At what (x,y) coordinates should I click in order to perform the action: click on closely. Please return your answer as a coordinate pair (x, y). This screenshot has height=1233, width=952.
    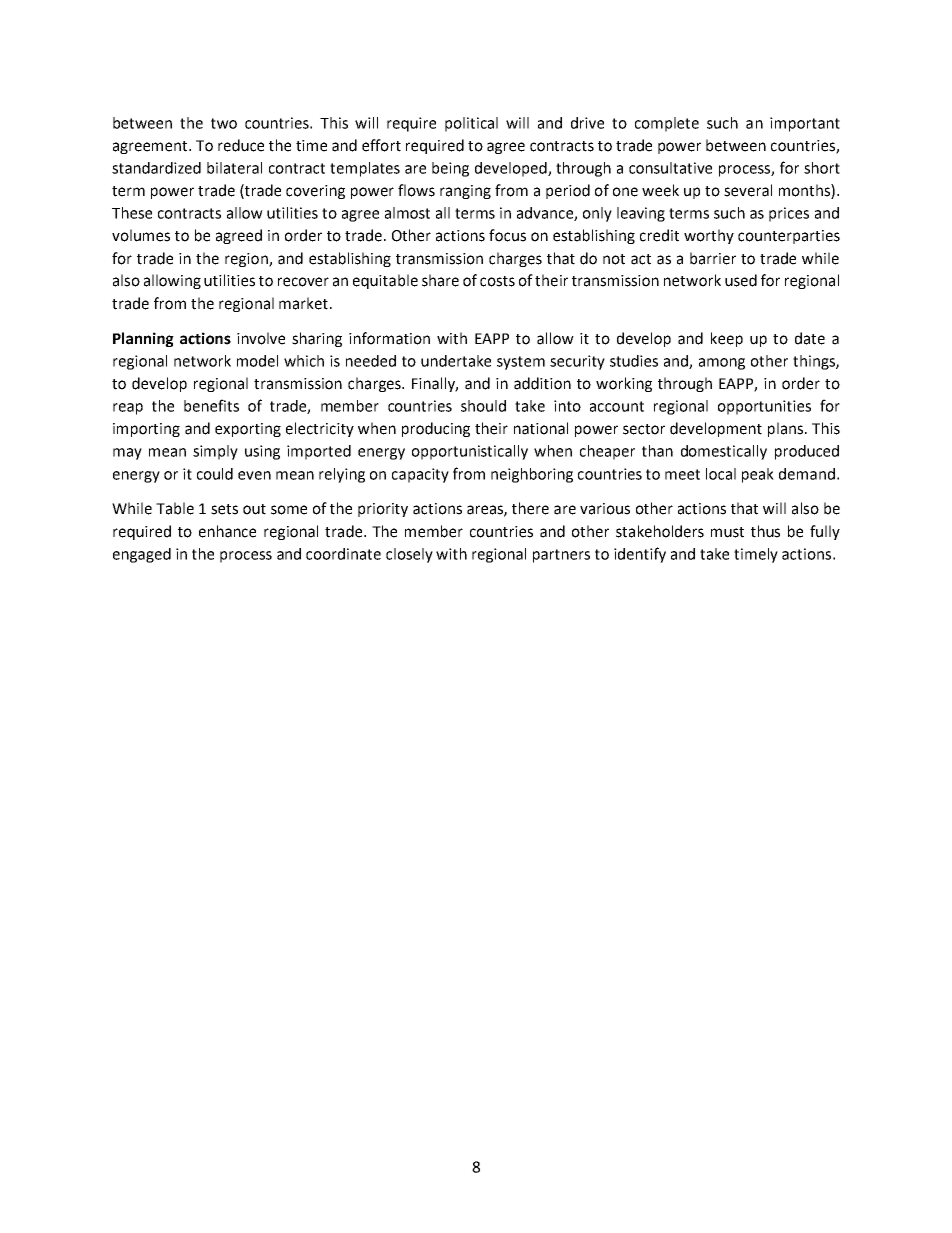
    Looking at the image, I should click on (409, 555).
